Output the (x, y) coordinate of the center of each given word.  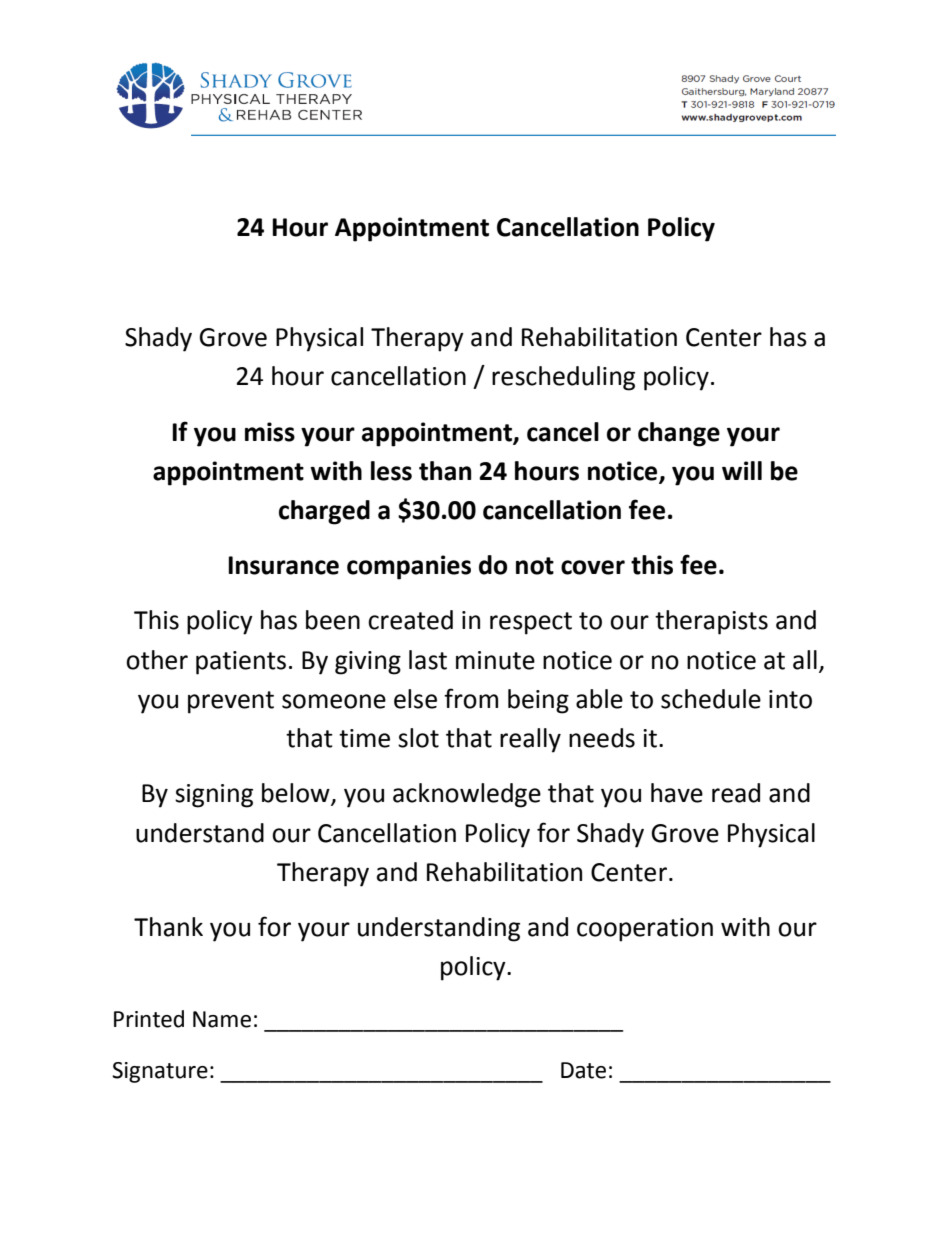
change (679, 434)
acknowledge (467, 795)
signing (214, 796)
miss (270, 432)
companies (409, 567)
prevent (231, 702)
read (736, 793)
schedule (711, 699)
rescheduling (563, 378)
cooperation (645, 930)
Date (583, 1070)
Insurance (283, 565)
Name (222, 1019)
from (471, 698)
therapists (711, 622)
